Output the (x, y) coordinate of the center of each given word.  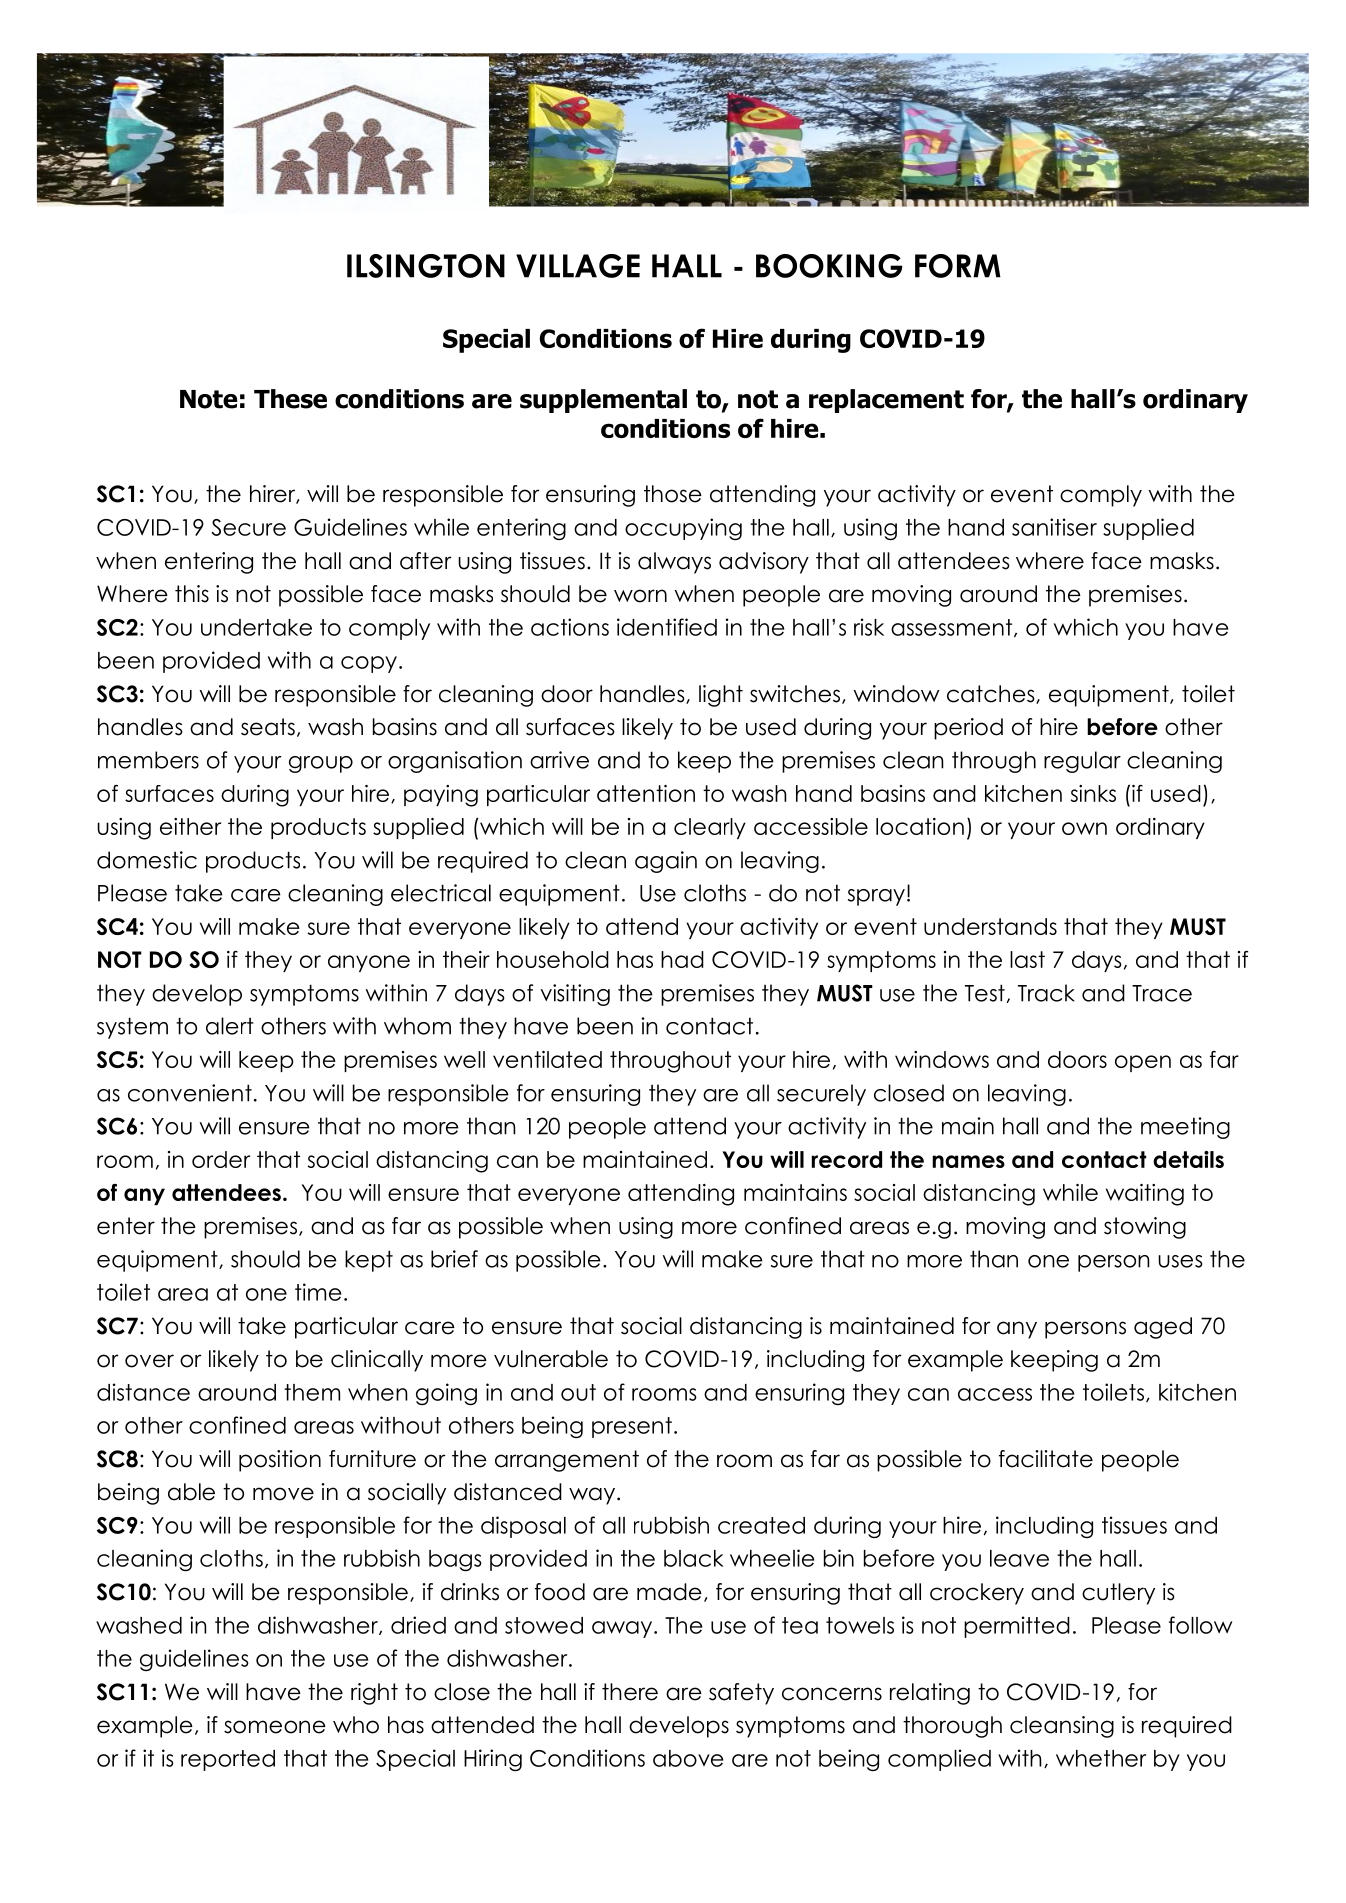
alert (230, 1026)
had (682, 959)
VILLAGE (578, 266)
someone (275, 1727)
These (290, 399)
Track (1046, 993)
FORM (958, 266)
